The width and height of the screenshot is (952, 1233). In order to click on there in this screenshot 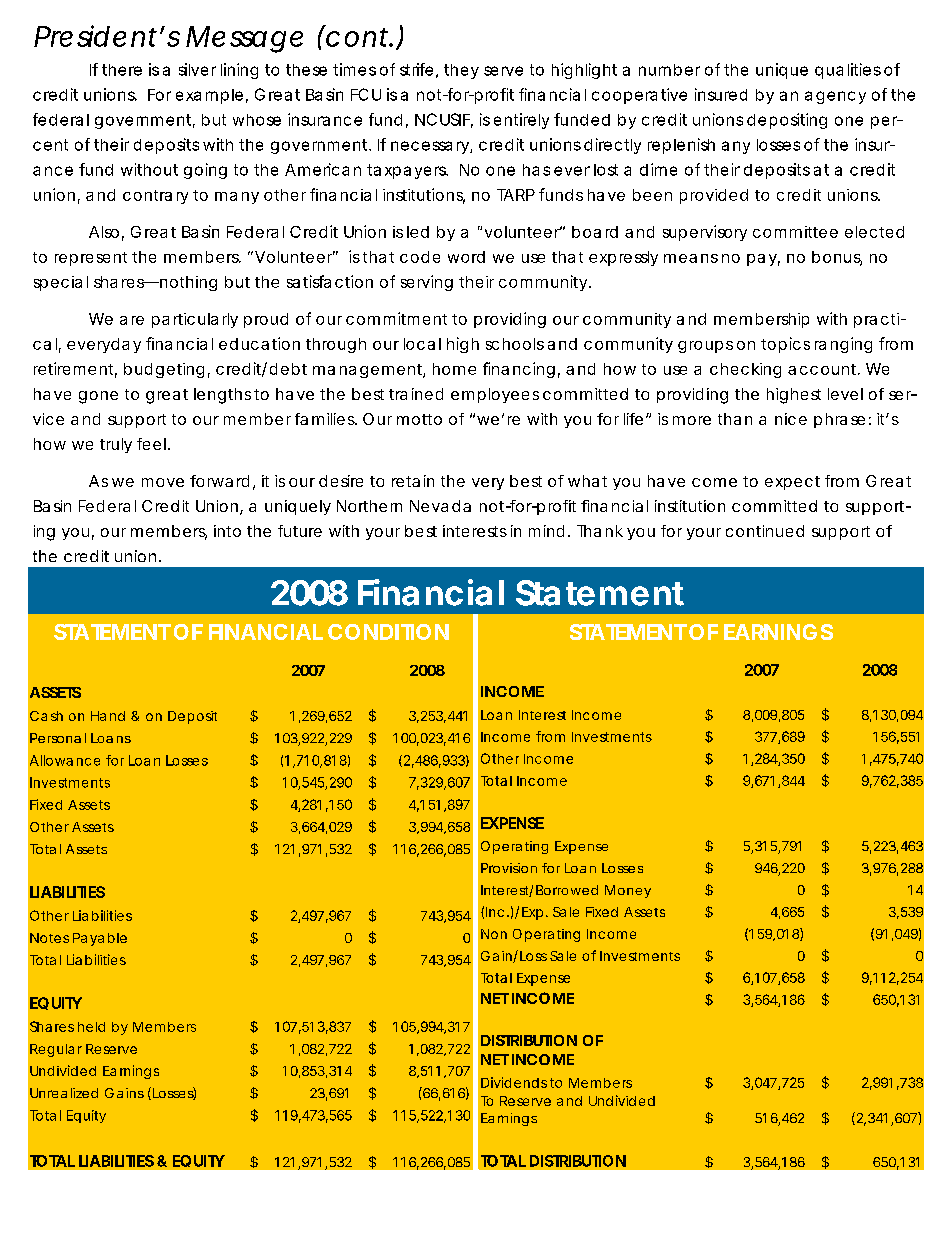, I will do `click(122, 70)`.
